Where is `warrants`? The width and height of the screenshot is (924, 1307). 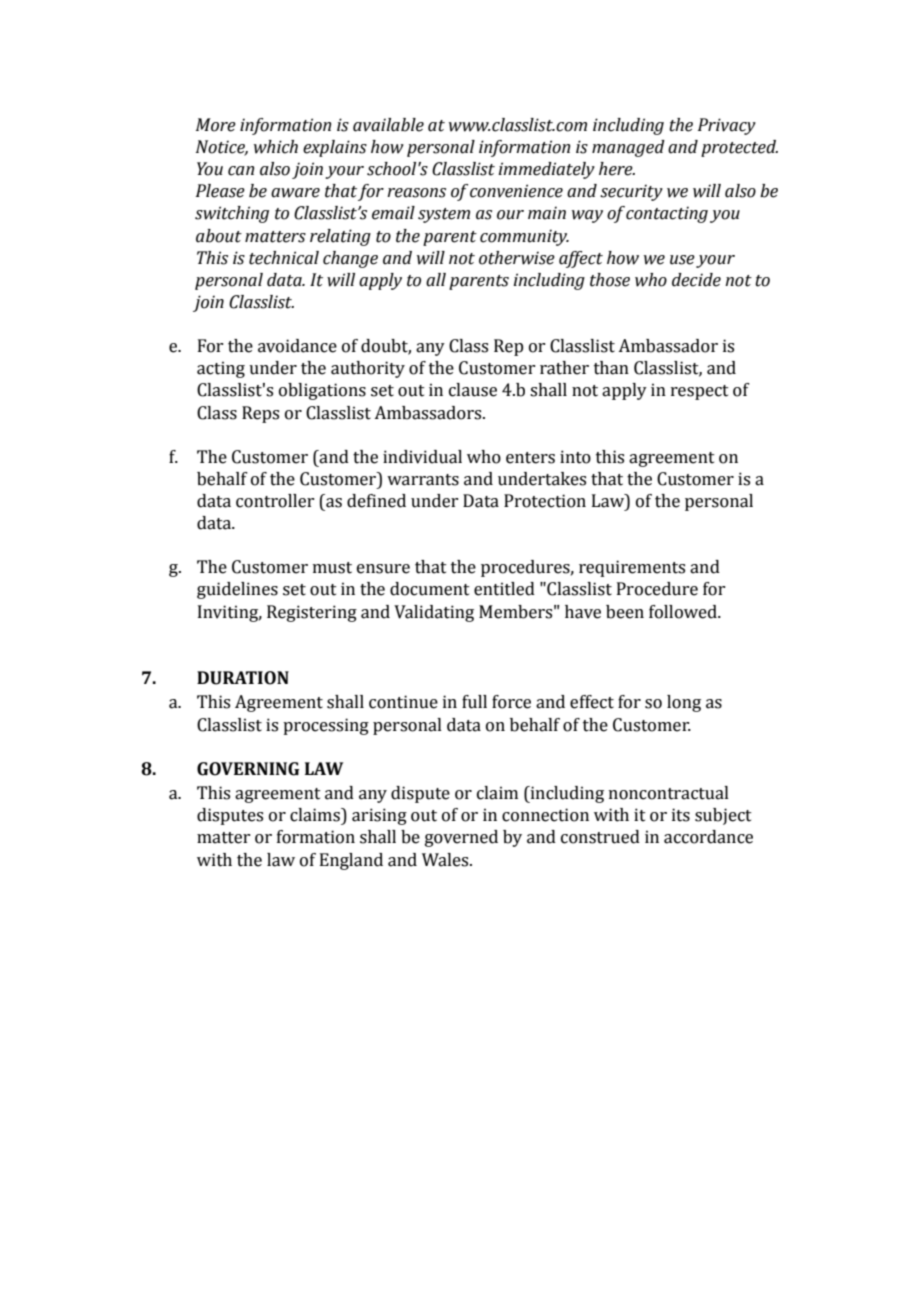 warrants is located at coordinates (423, 480).
